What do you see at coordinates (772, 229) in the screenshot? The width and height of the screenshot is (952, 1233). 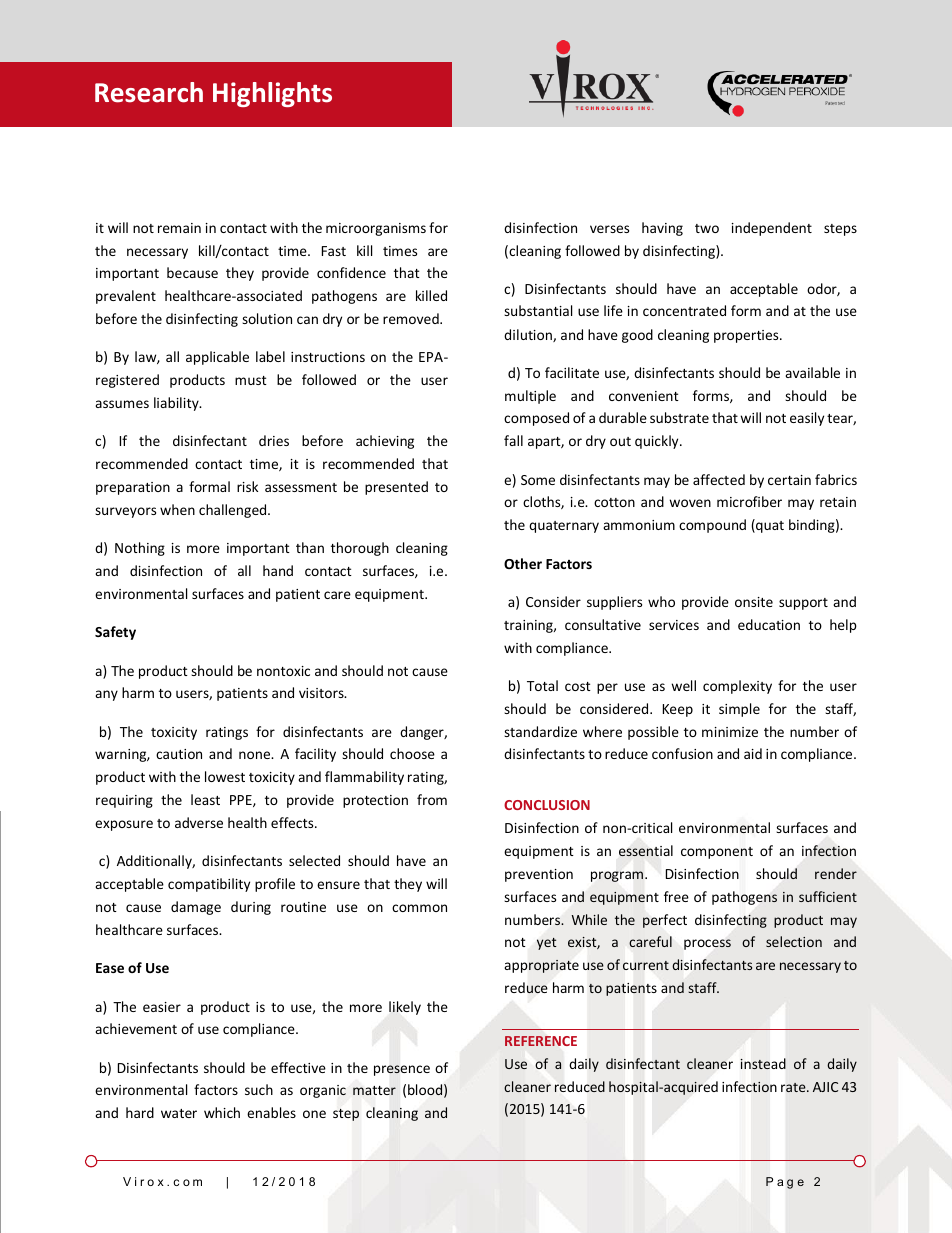 I see `independent` at bounding box center [772, 229].
